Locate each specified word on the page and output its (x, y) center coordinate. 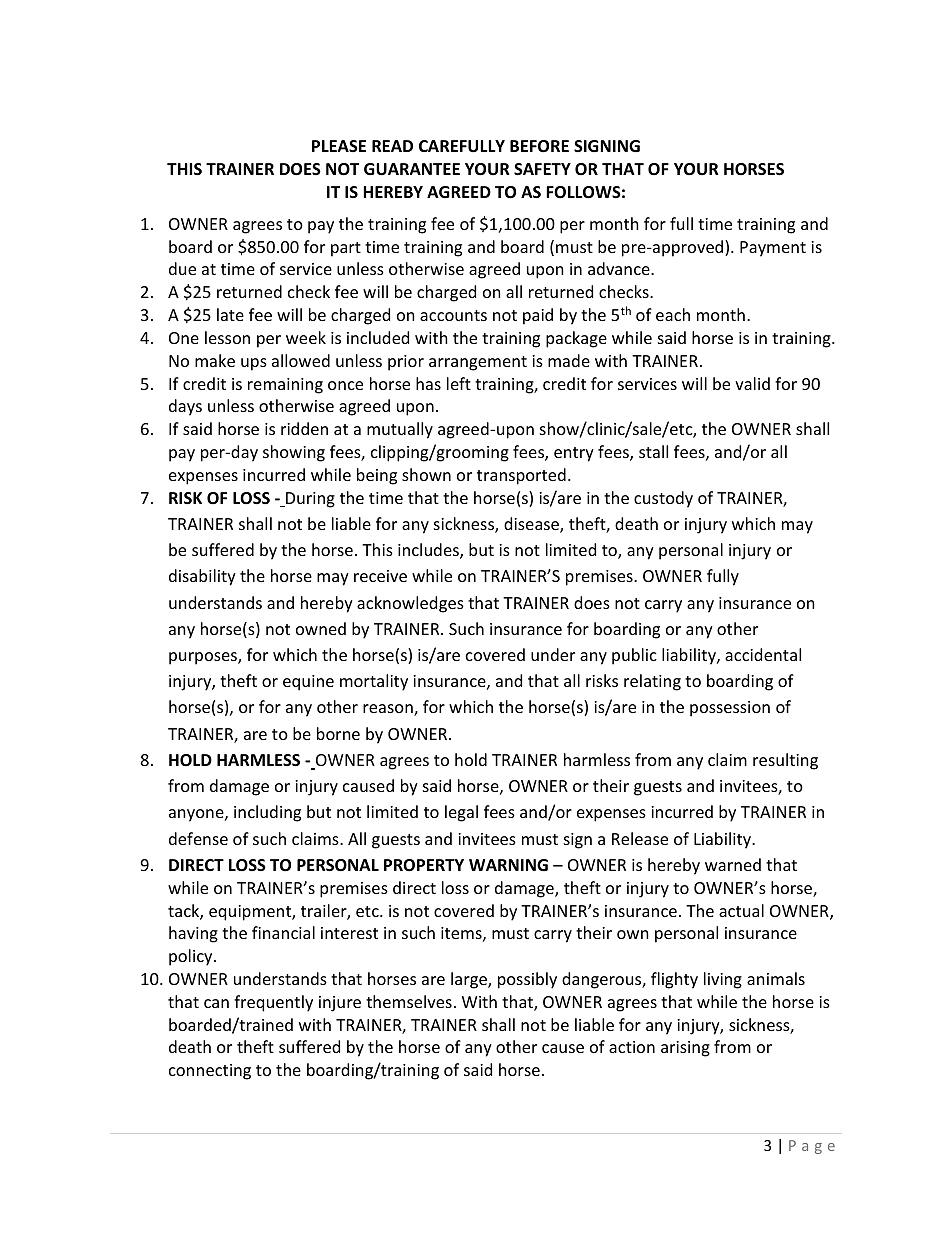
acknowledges (410, 604)
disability (202, 577)
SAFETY (542, 169)
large (470, 980)
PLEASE (339, 146)
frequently (273, 1003)
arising (685, 1049)
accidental (763, 654)
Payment (773, 249)
